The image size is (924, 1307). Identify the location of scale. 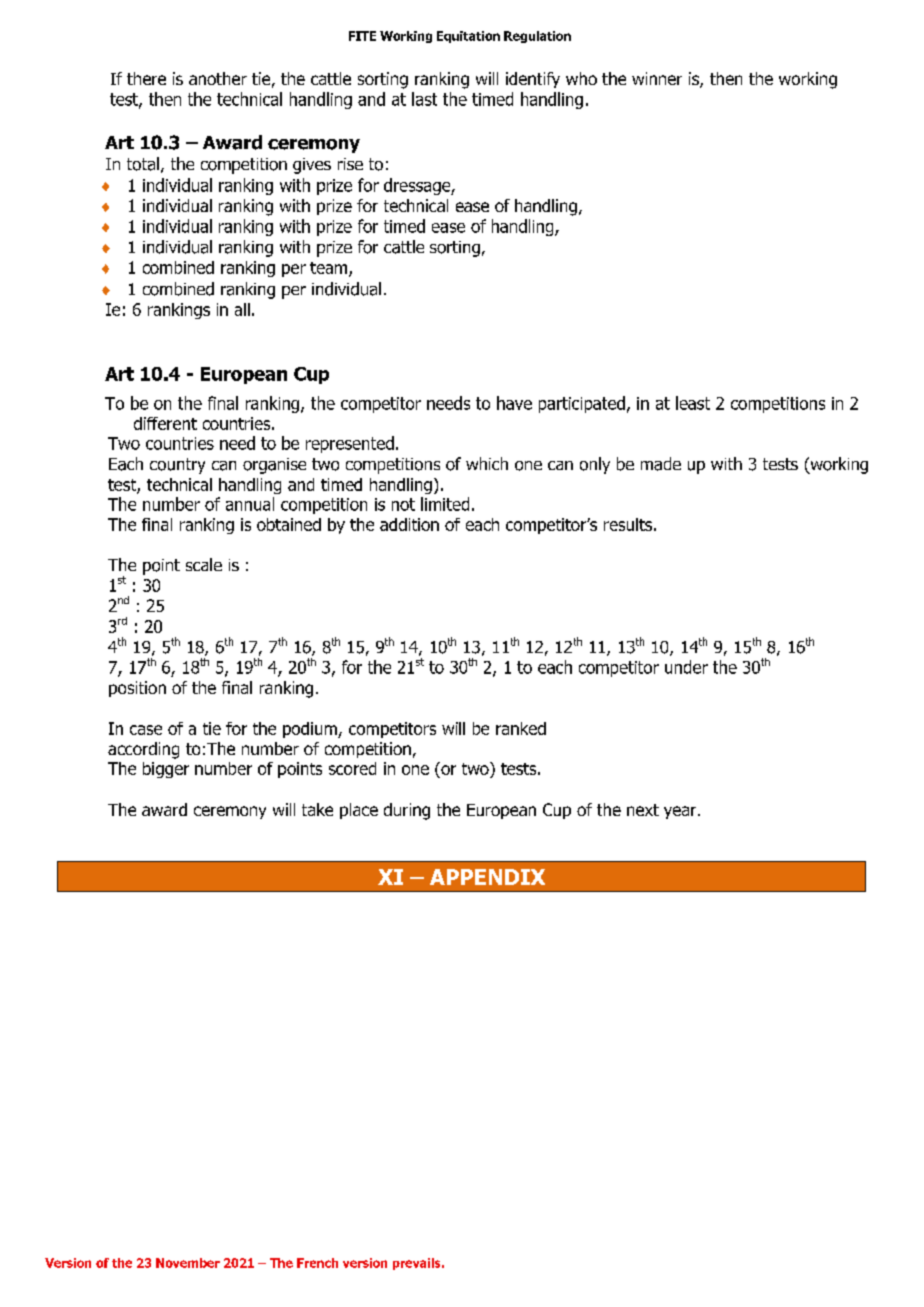
(204, 564).
